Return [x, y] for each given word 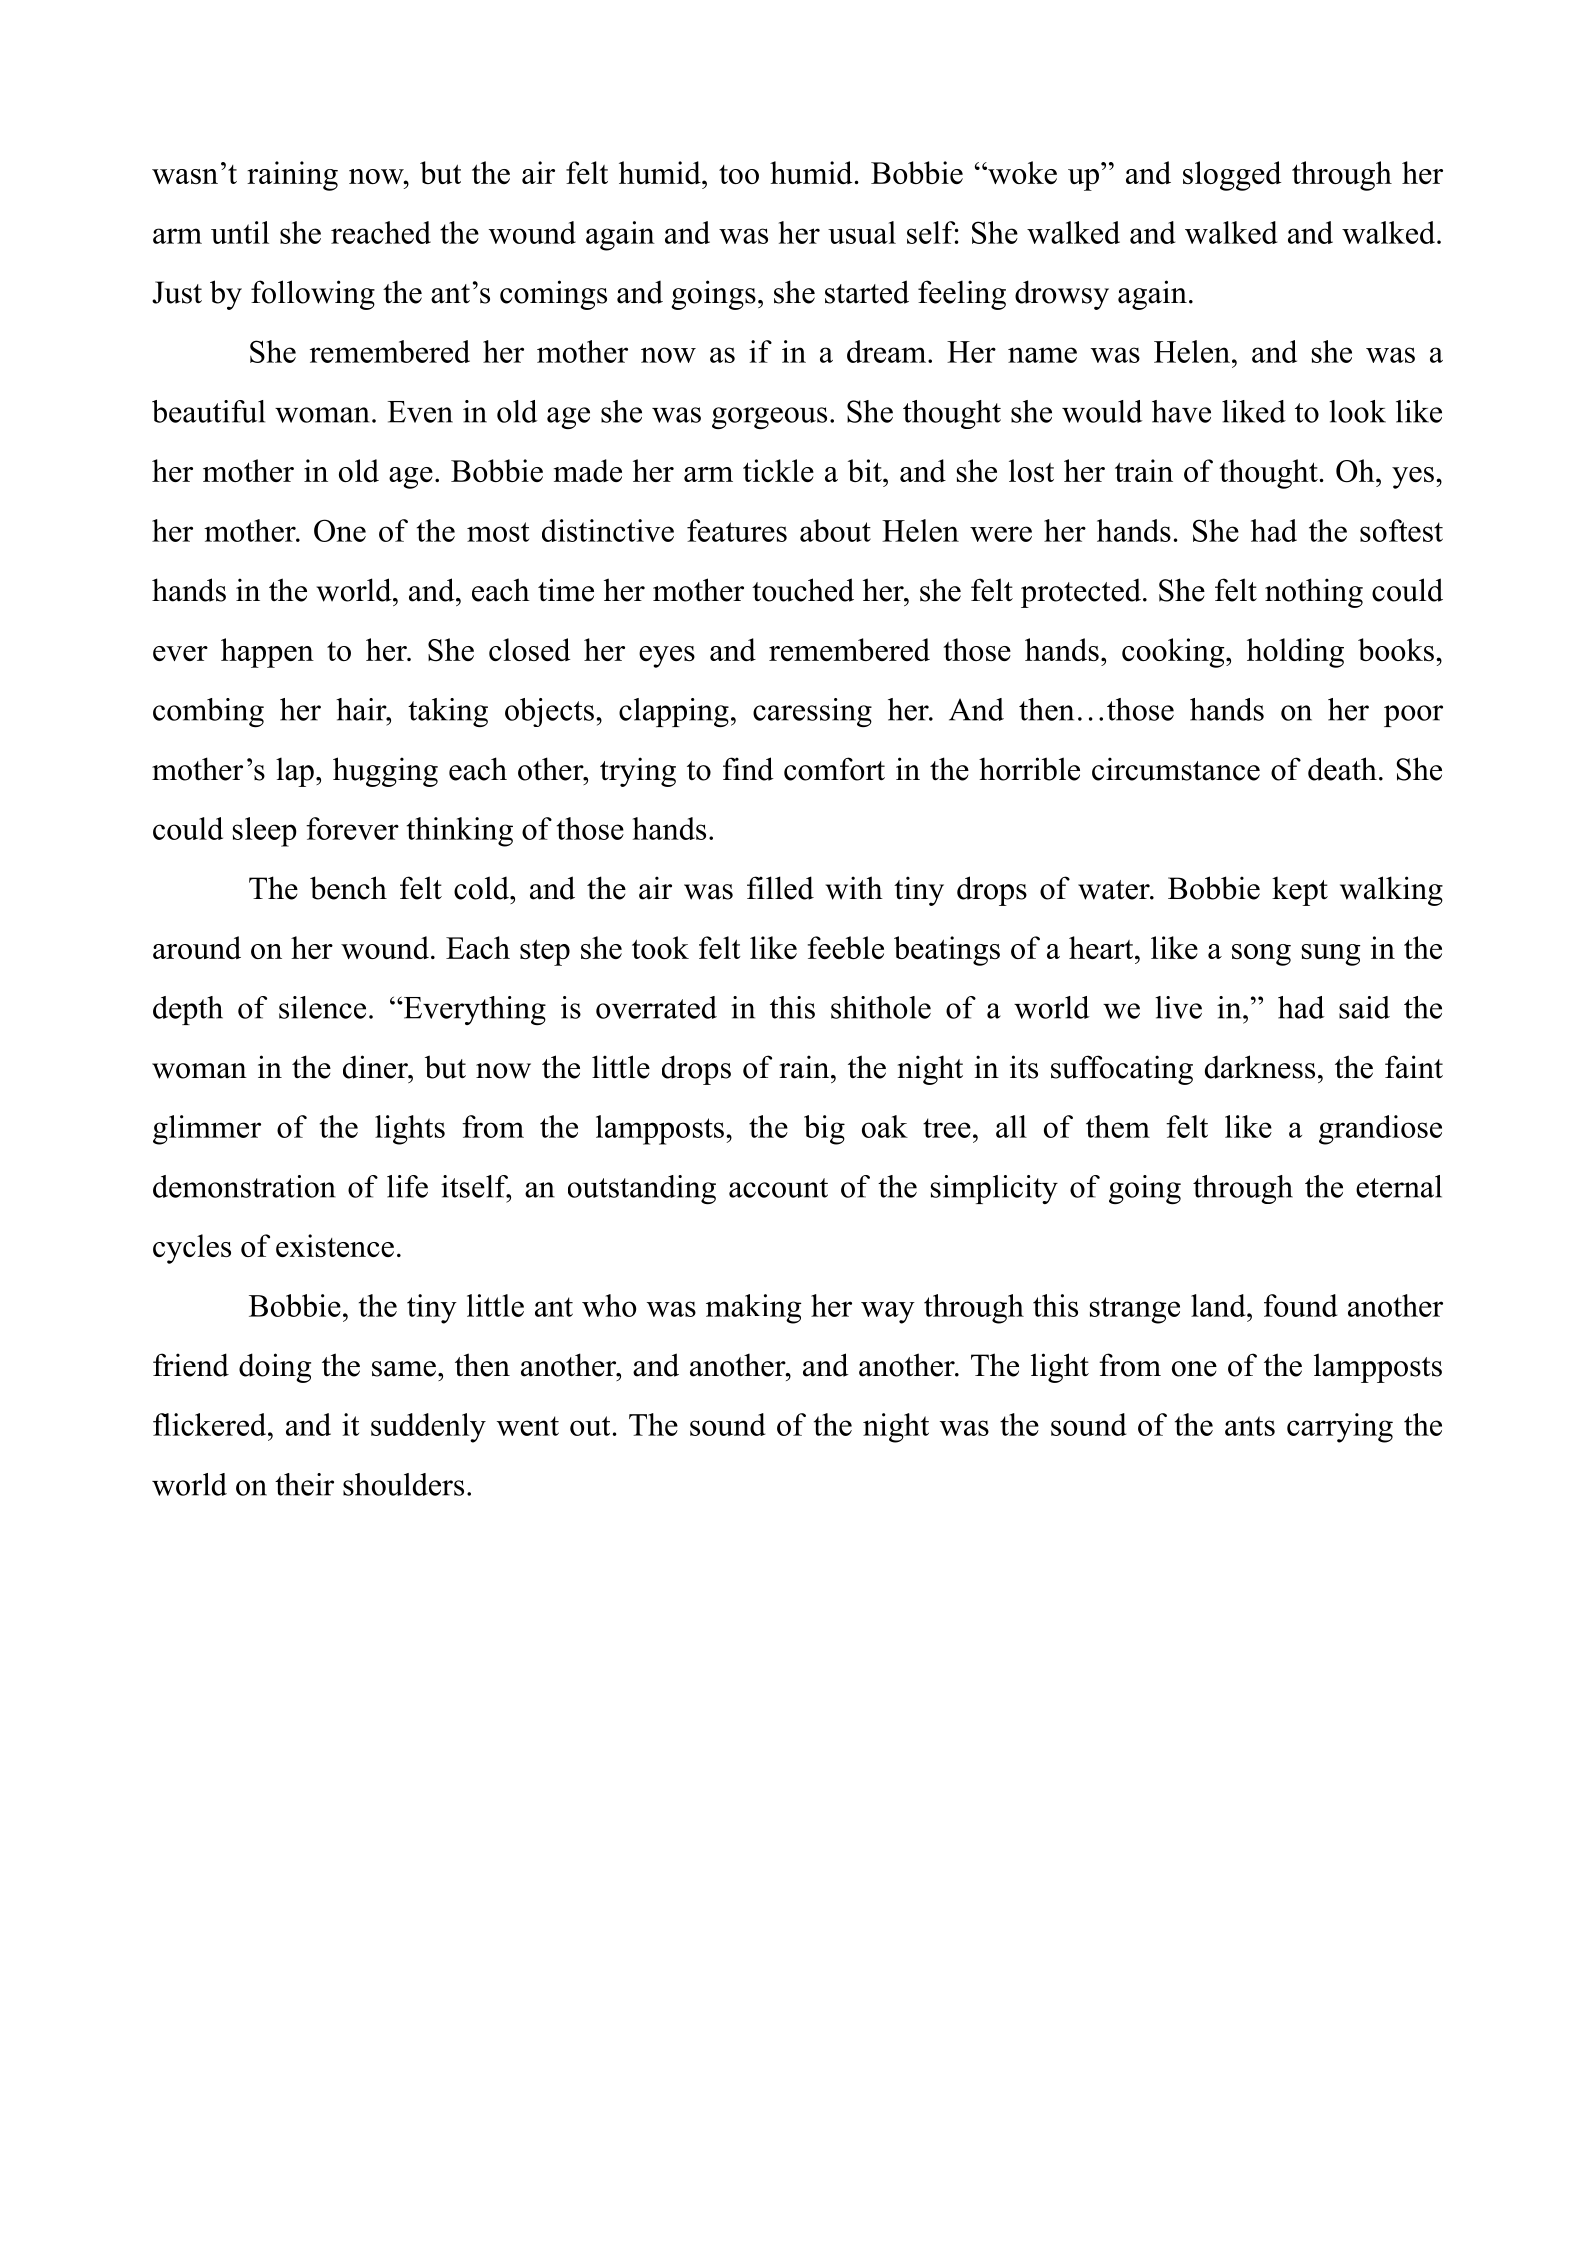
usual [862, 232]
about [835, 530]
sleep [265, 832]
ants [1250, 1426]
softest [1401, 530]
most [498, 532]
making [754, 1309]
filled [780, 888]
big [824, 1130]
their [304, 1484]
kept [1300, 891]
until [240, 232]
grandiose [1380, 1130]
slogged [1232, 176]
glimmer [207, 1130]
